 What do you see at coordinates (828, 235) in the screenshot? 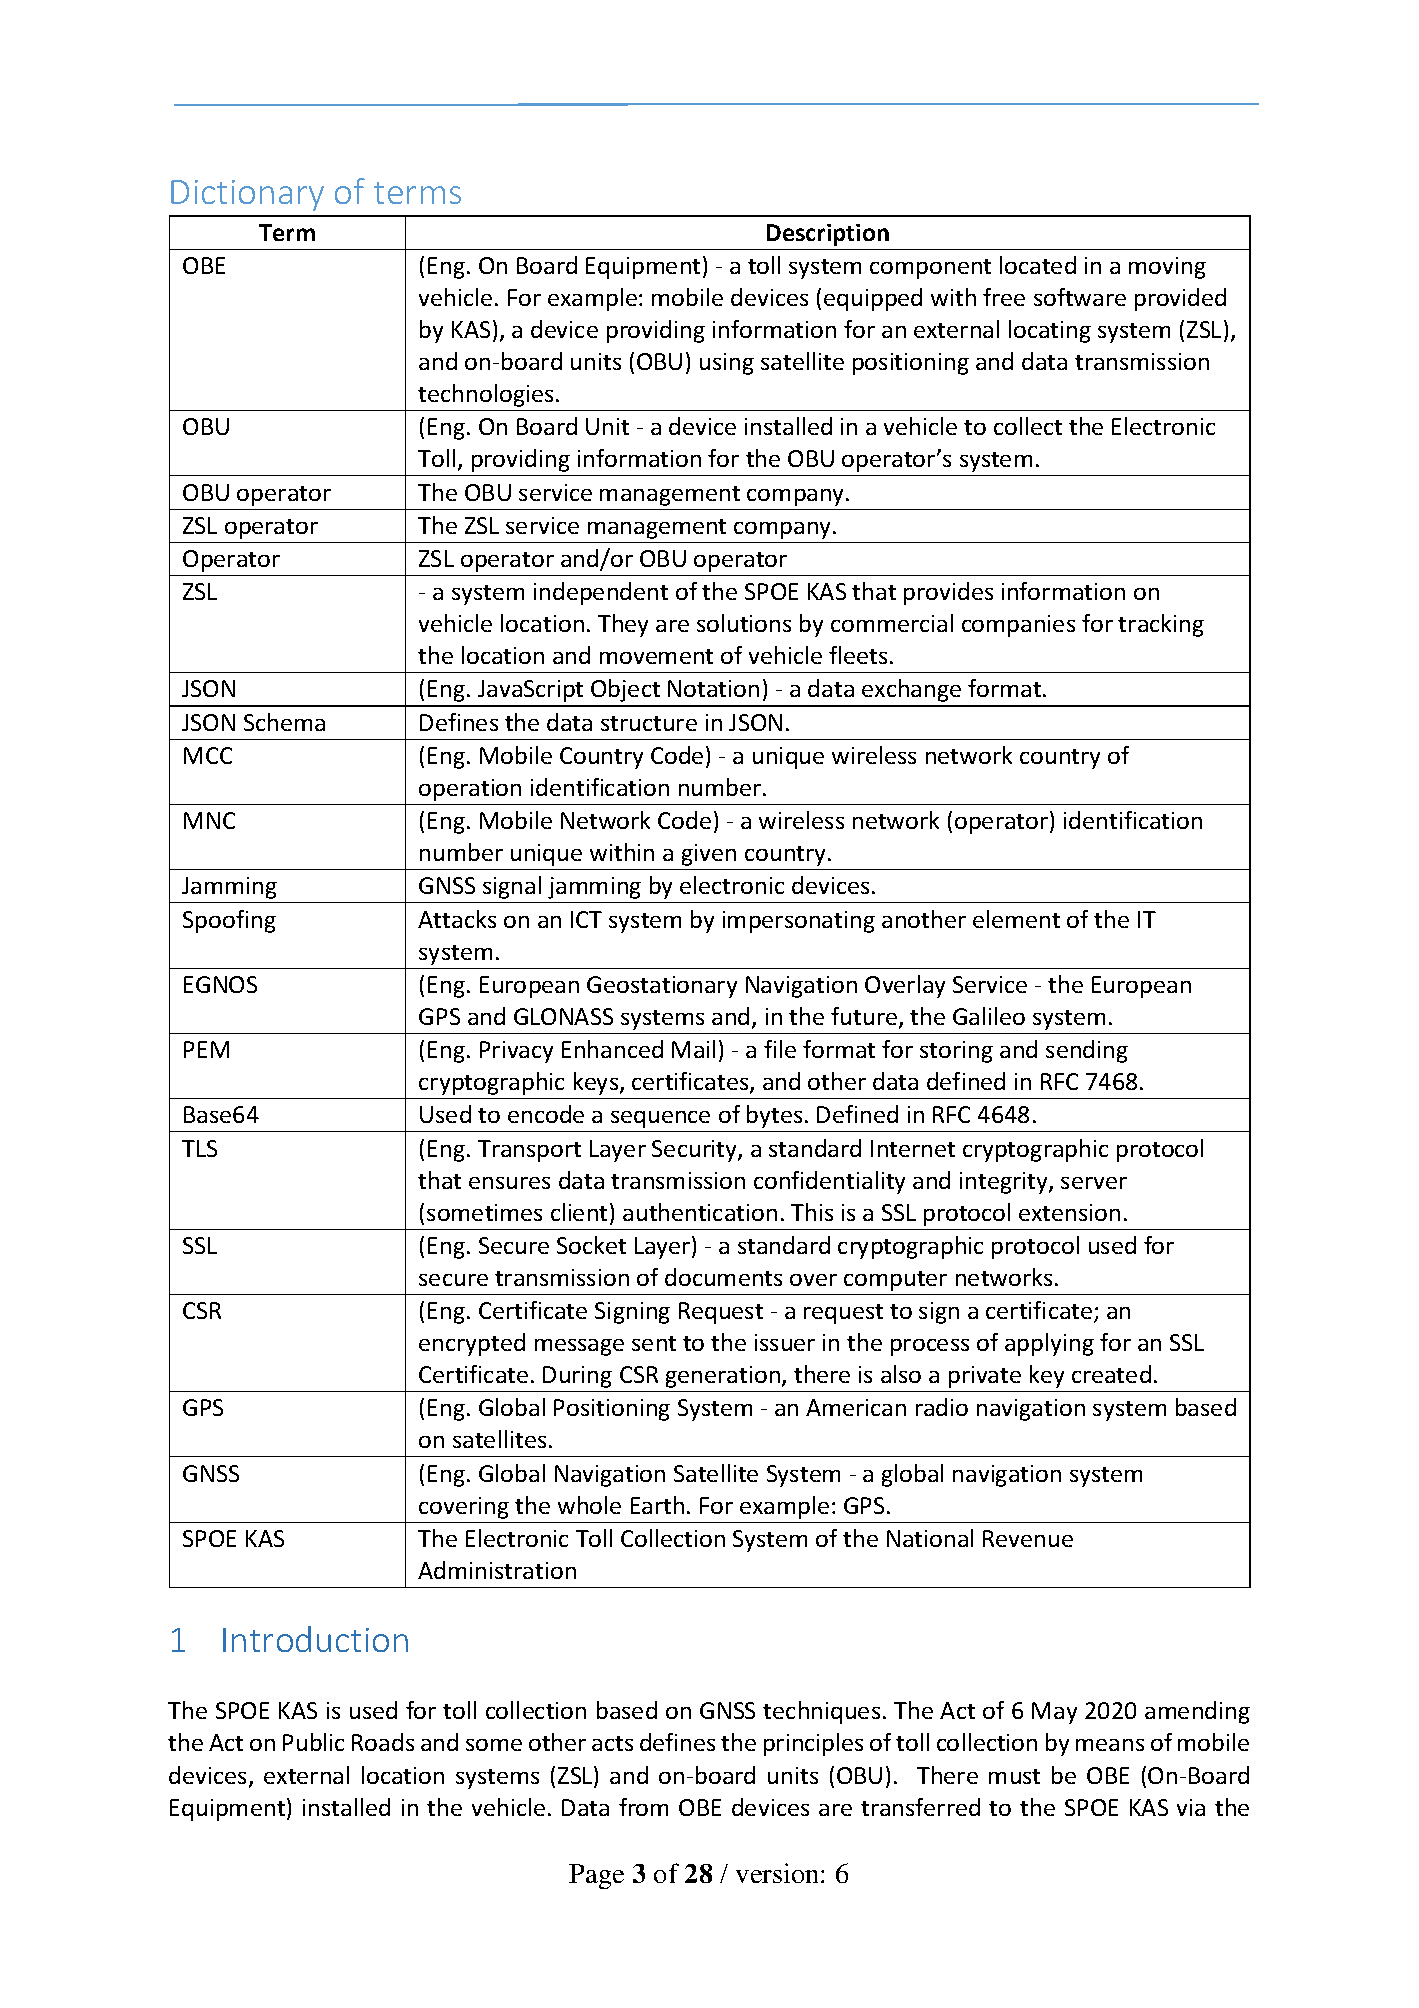
I see `Description` at bounding box center [828, 235].
